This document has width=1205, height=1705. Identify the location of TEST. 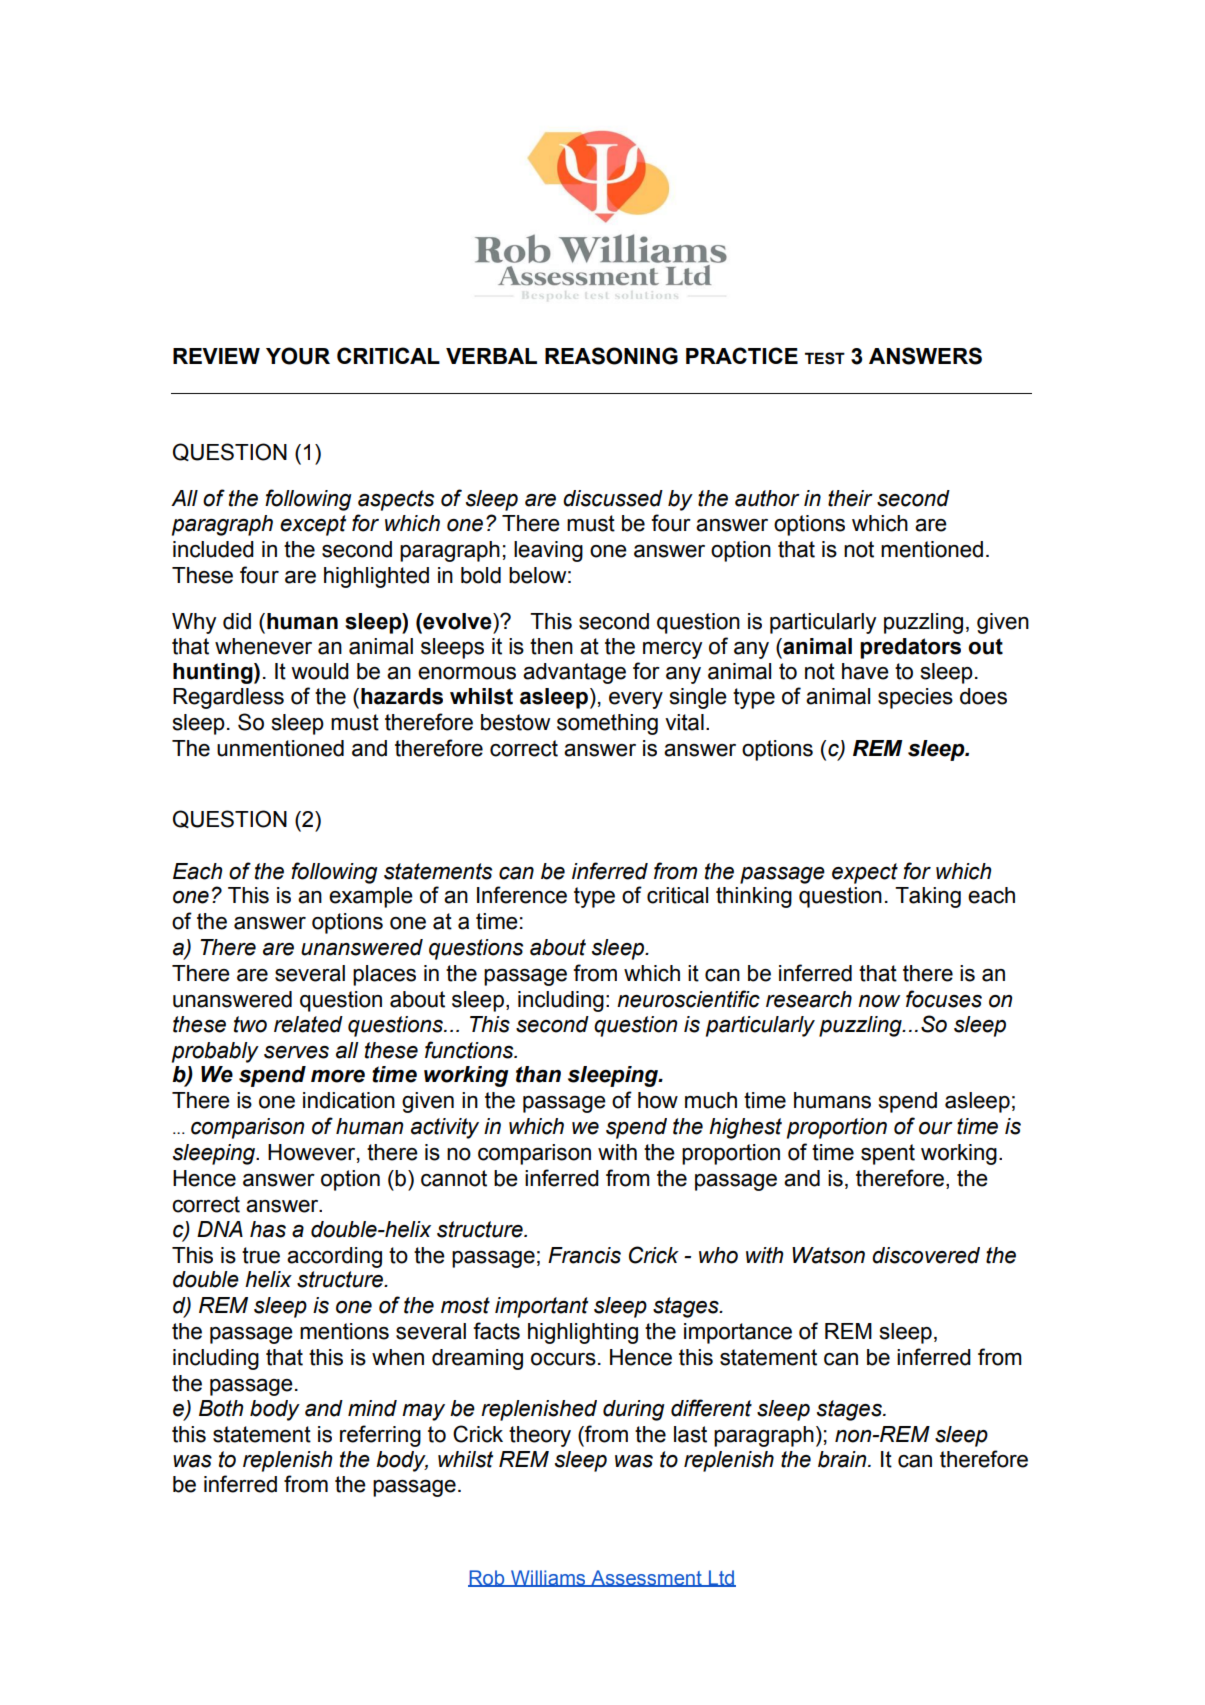
(825, 358).
